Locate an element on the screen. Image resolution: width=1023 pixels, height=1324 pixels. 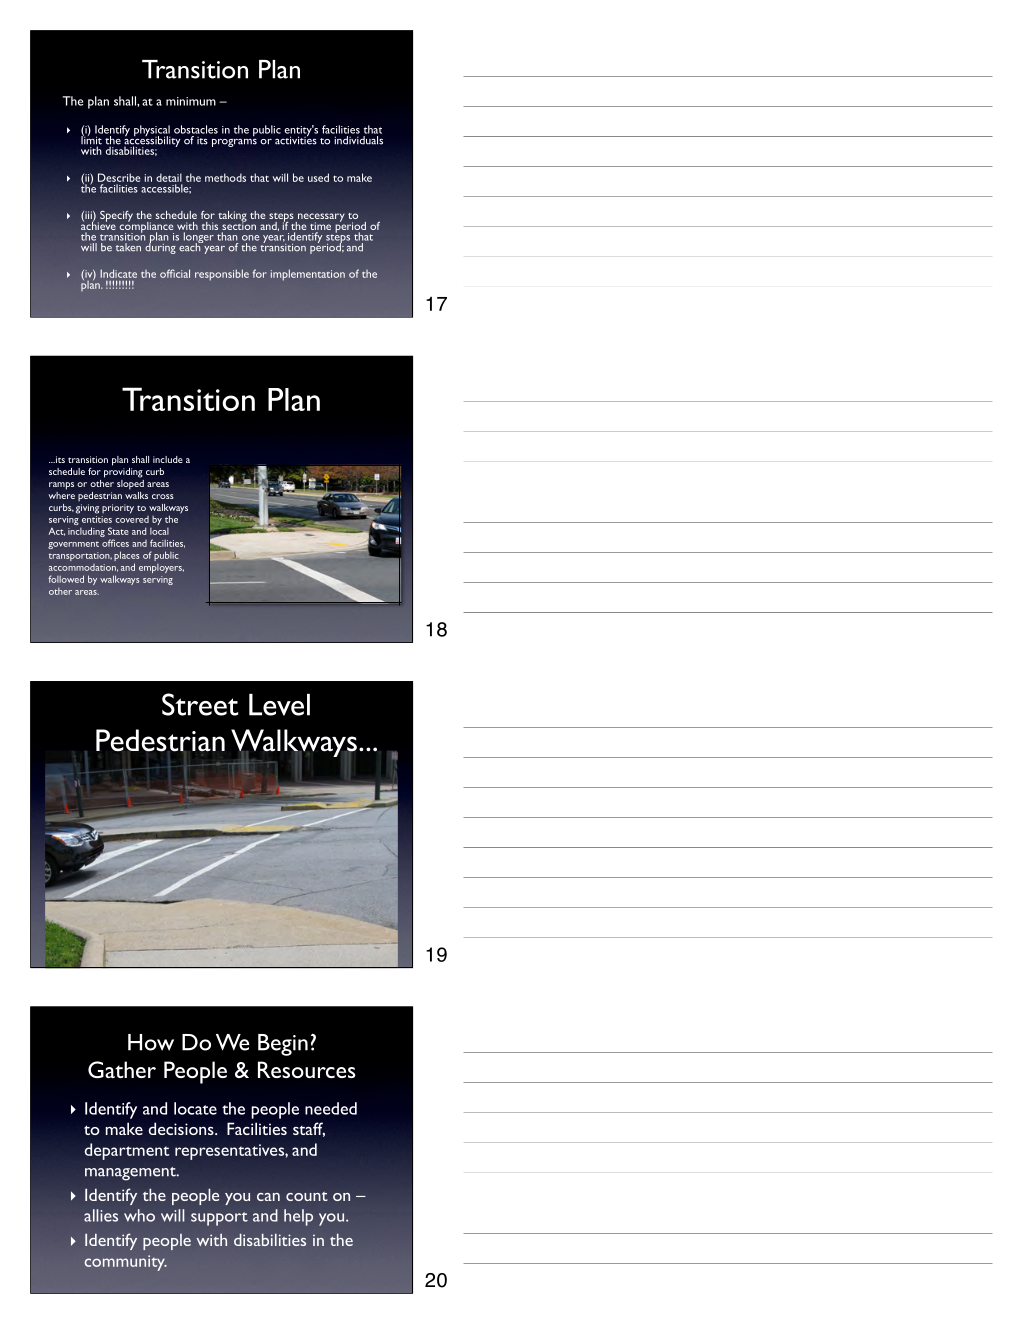
allies is located at coordinates (101, 1215).
